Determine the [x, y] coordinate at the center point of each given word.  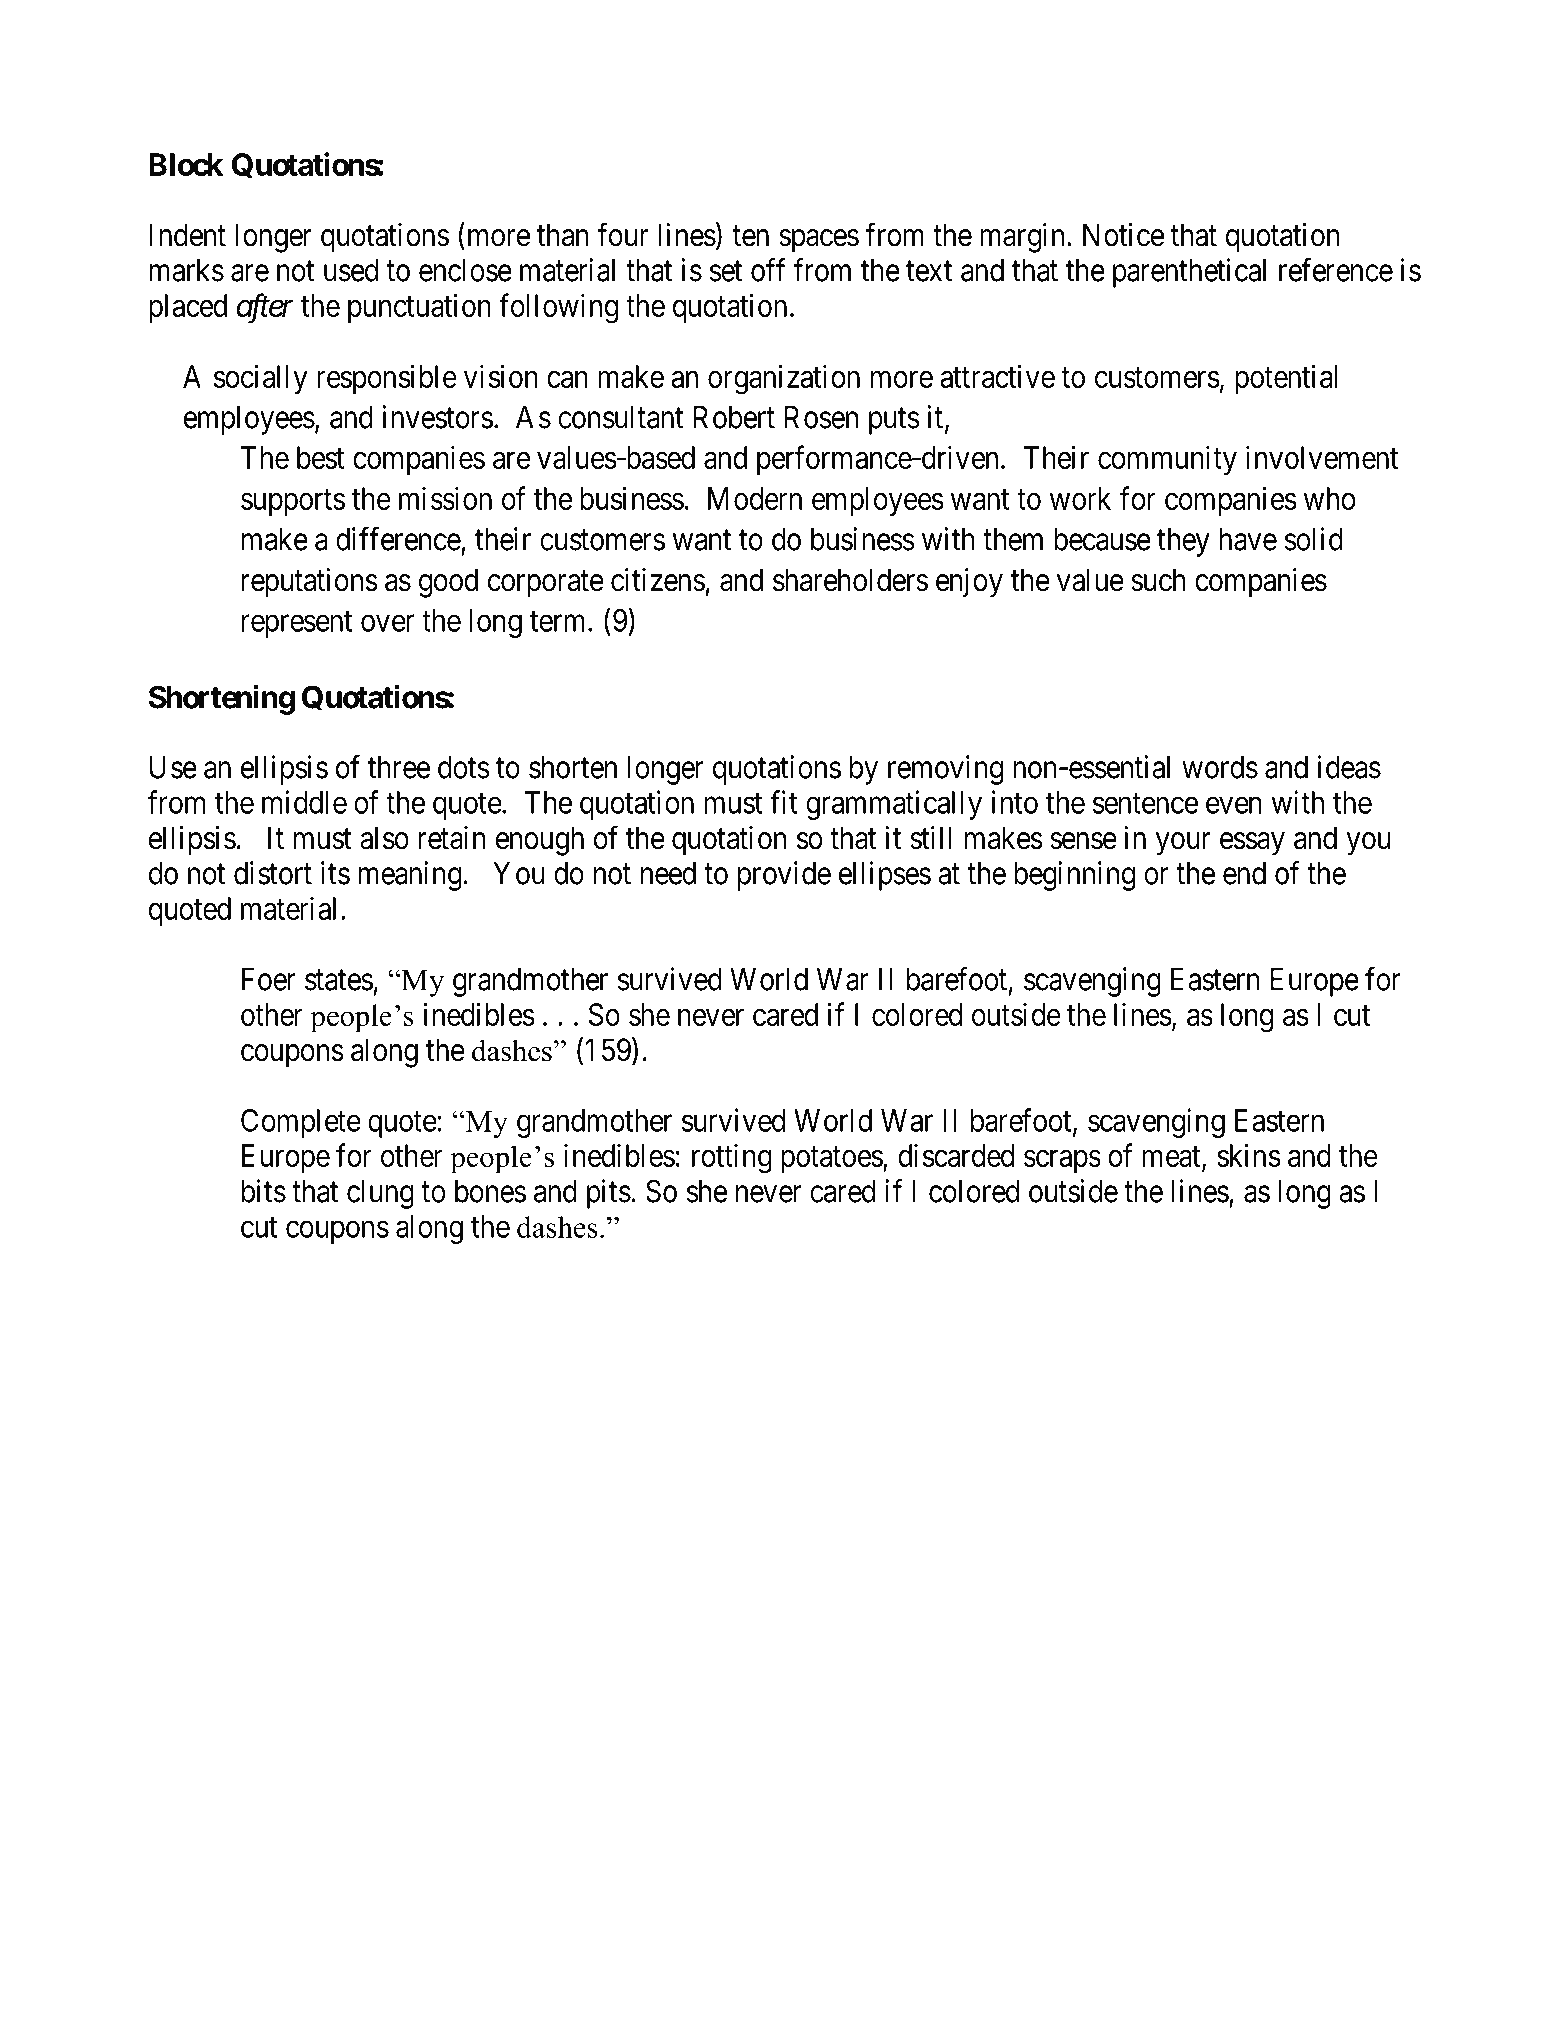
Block [186, 164]
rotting [732, 1158]
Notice [1123, 235]
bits [264, 1191]
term [559, 621]
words [1220, 767]
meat [1172, 1158]
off [768, 270]
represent [297, 624]
